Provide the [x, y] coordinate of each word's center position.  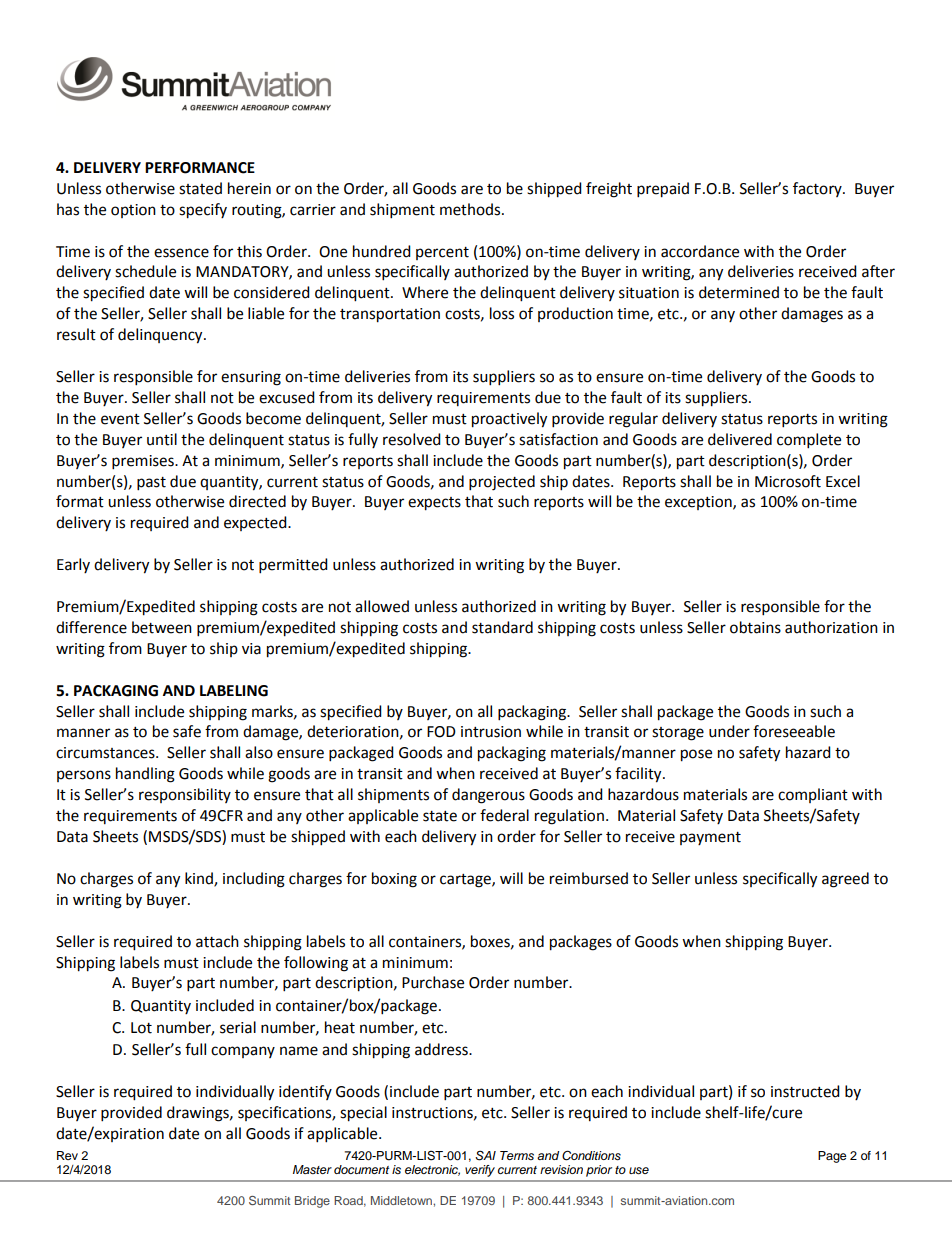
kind [200, 879]
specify [203, 211]
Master [312, 1169]
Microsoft [788, 481]
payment [710, 838]
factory [818, 189]
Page [832, 1157]
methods [471, 209]
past [151, 484]
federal [504, 815]
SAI [485, 1155]
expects [434, 504]
